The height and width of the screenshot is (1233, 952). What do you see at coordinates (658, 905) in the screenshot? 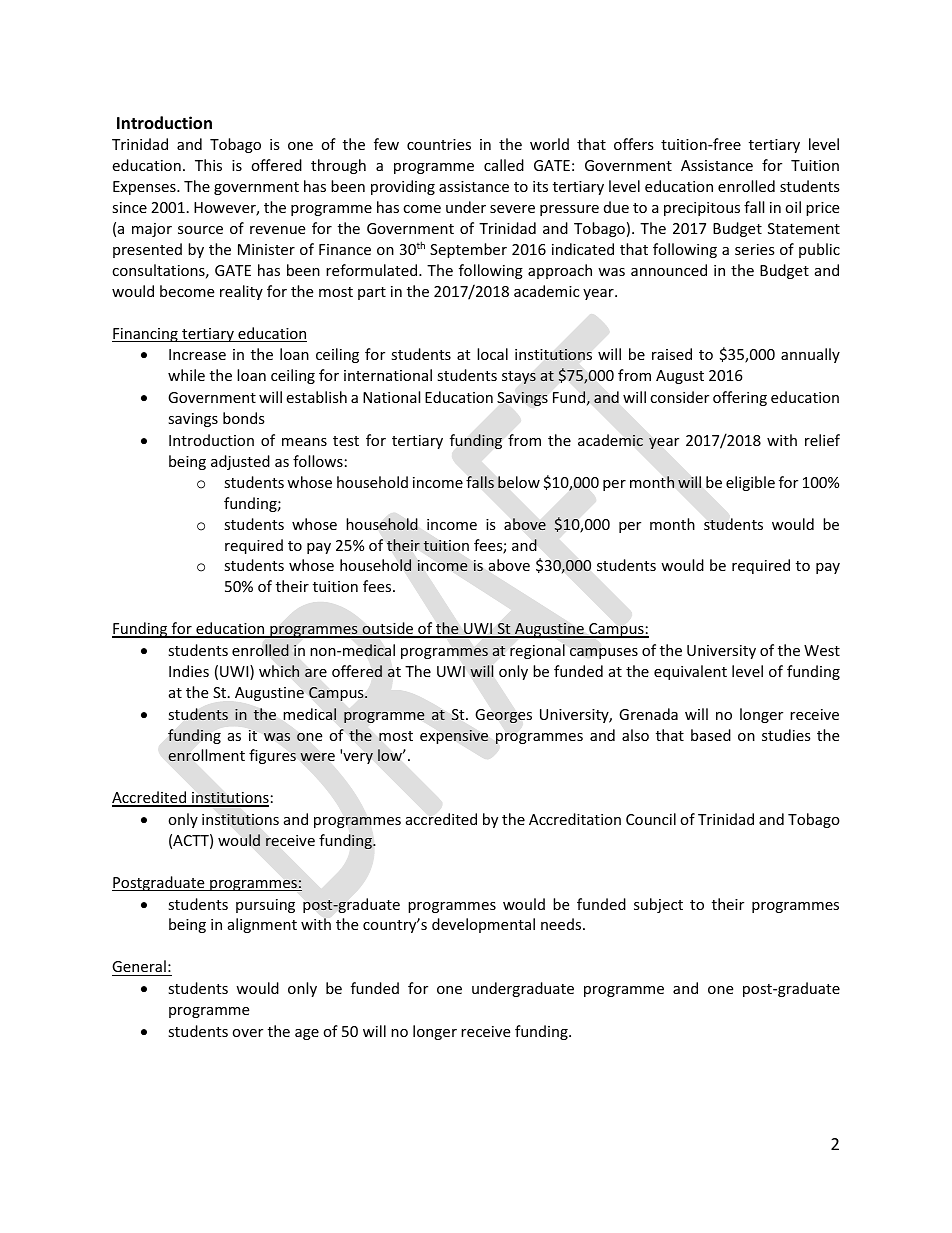
I see `subject` at bounding box center [658, 905].
